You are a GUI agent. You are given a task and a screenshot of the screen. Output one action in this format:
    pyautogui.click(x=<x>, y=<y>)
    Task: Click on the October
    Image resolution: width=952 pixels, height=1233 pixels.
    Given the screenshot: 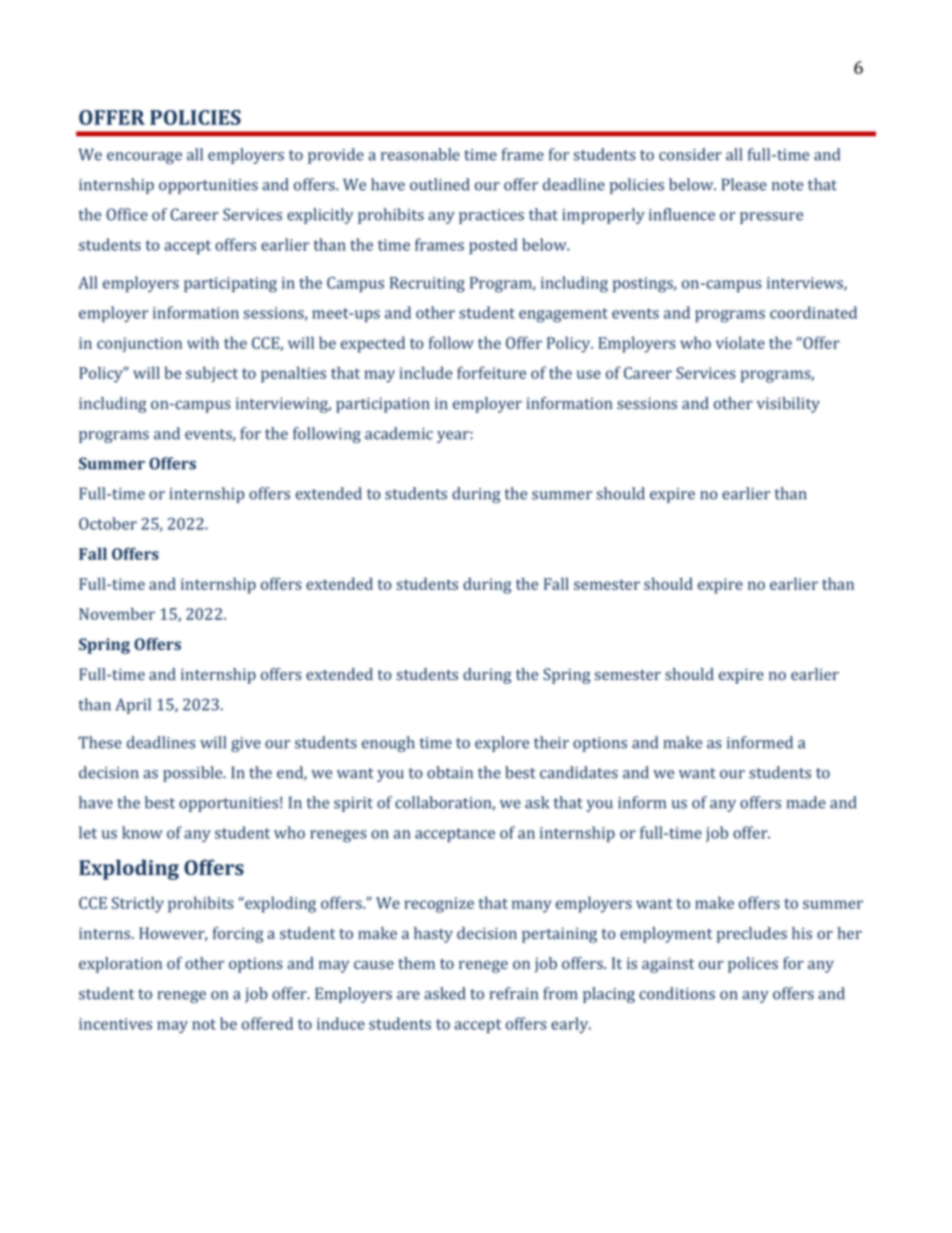 What is the action you would take?
    pyautogui.click(x=108, y=523)
